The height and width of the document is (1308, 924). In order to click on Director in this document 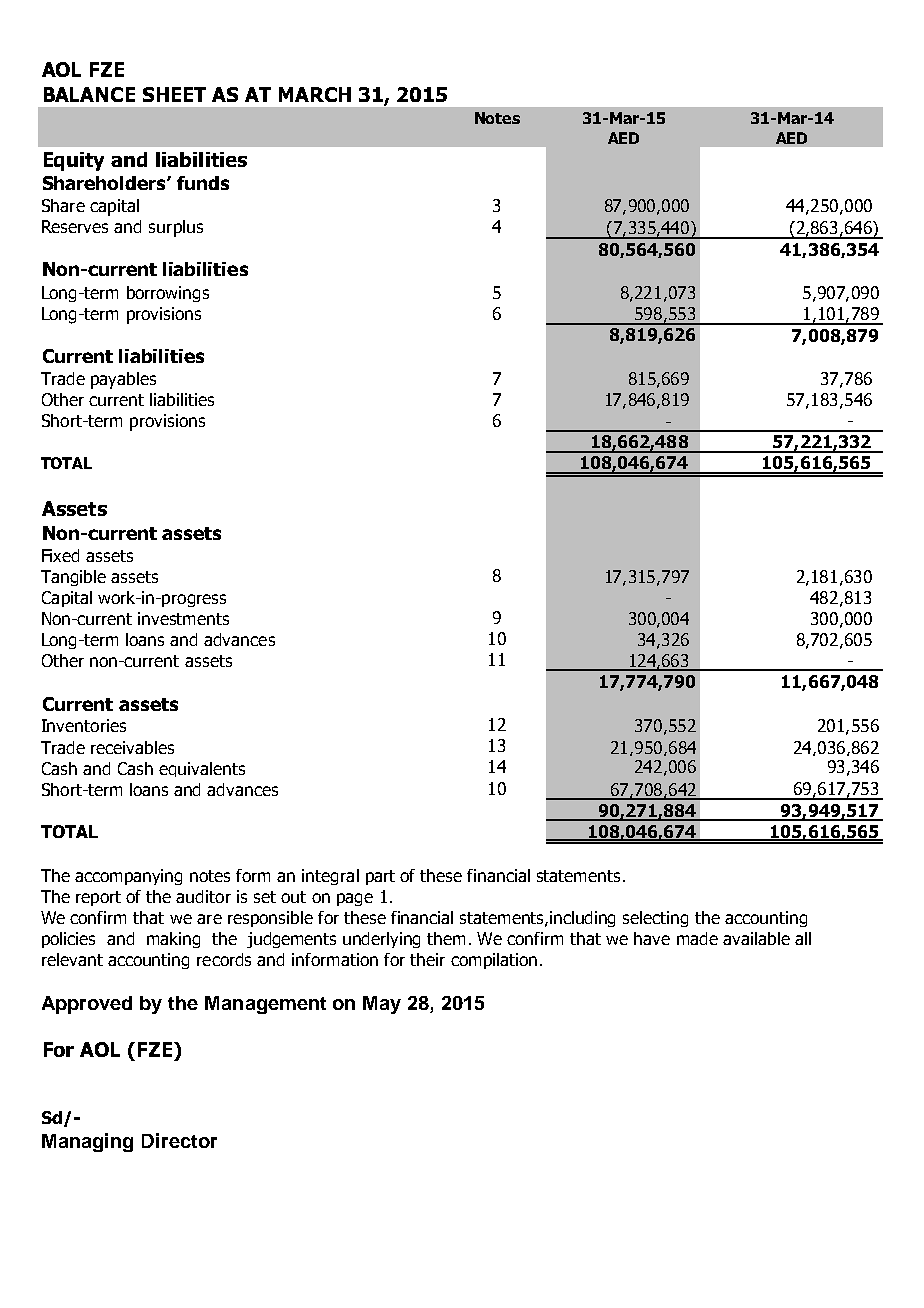, I will do `click(179, 1140)`.
